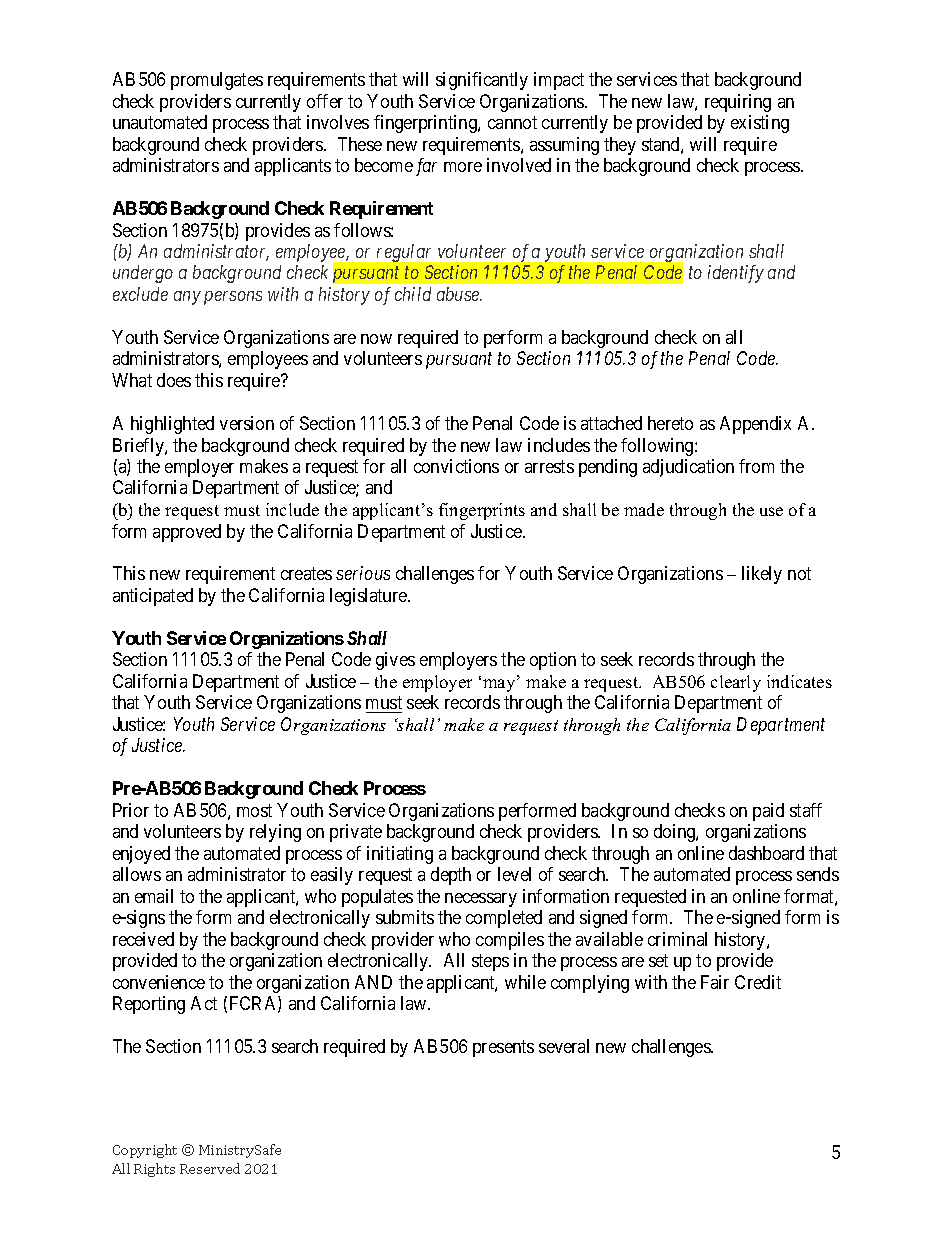 The width and height of the page is (952, 1233). What do you see at coordinates (459, 294) in the page?
I see `abuse` at bounding box center [459, 294].
